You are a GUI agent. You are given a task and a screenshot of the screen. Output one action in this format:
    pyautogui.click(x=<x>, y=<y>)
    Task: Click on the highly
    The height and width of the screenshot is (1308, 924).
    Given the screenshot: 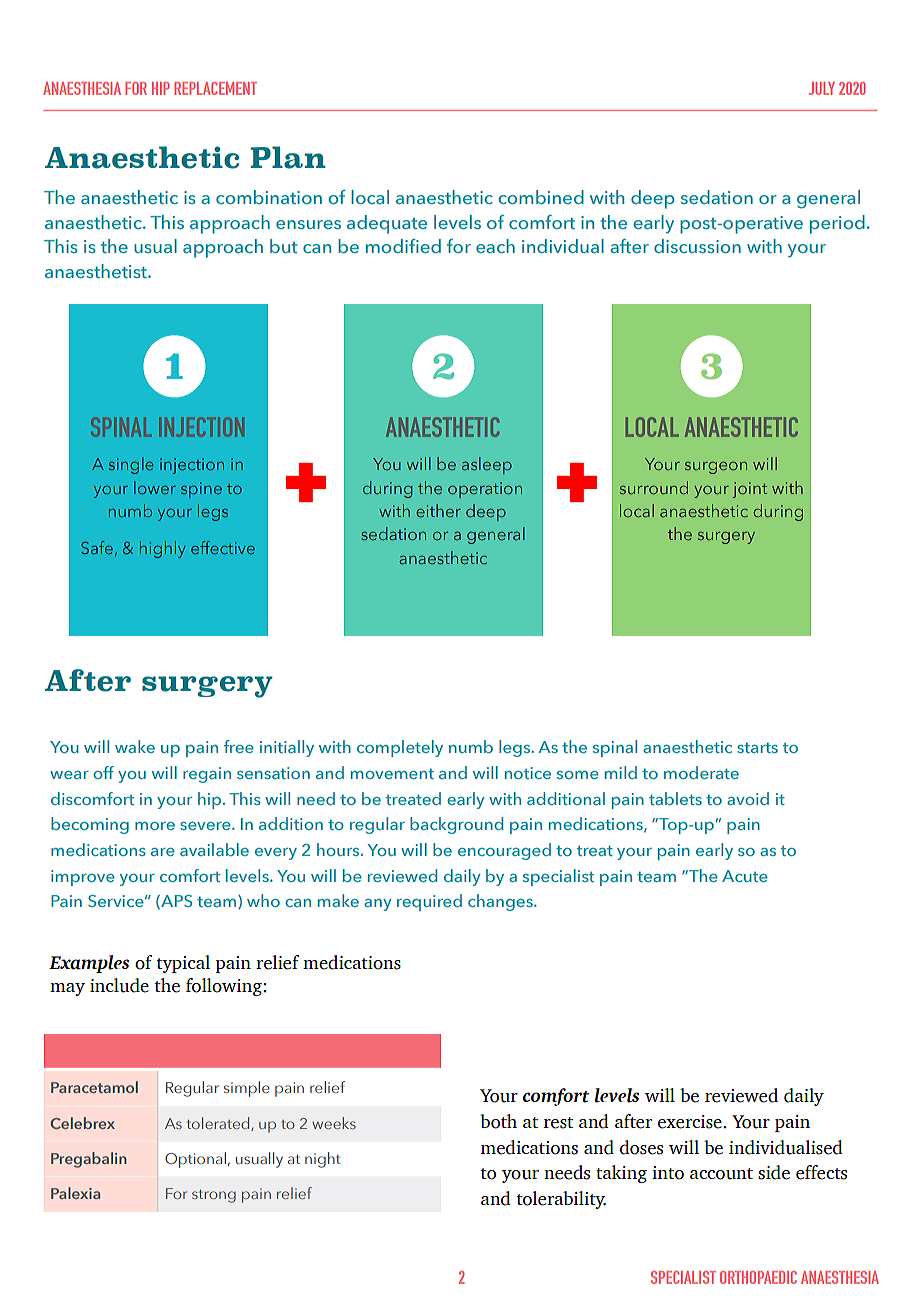 What is the action you would take?
    pyautogui.click(x=163, y=549)
